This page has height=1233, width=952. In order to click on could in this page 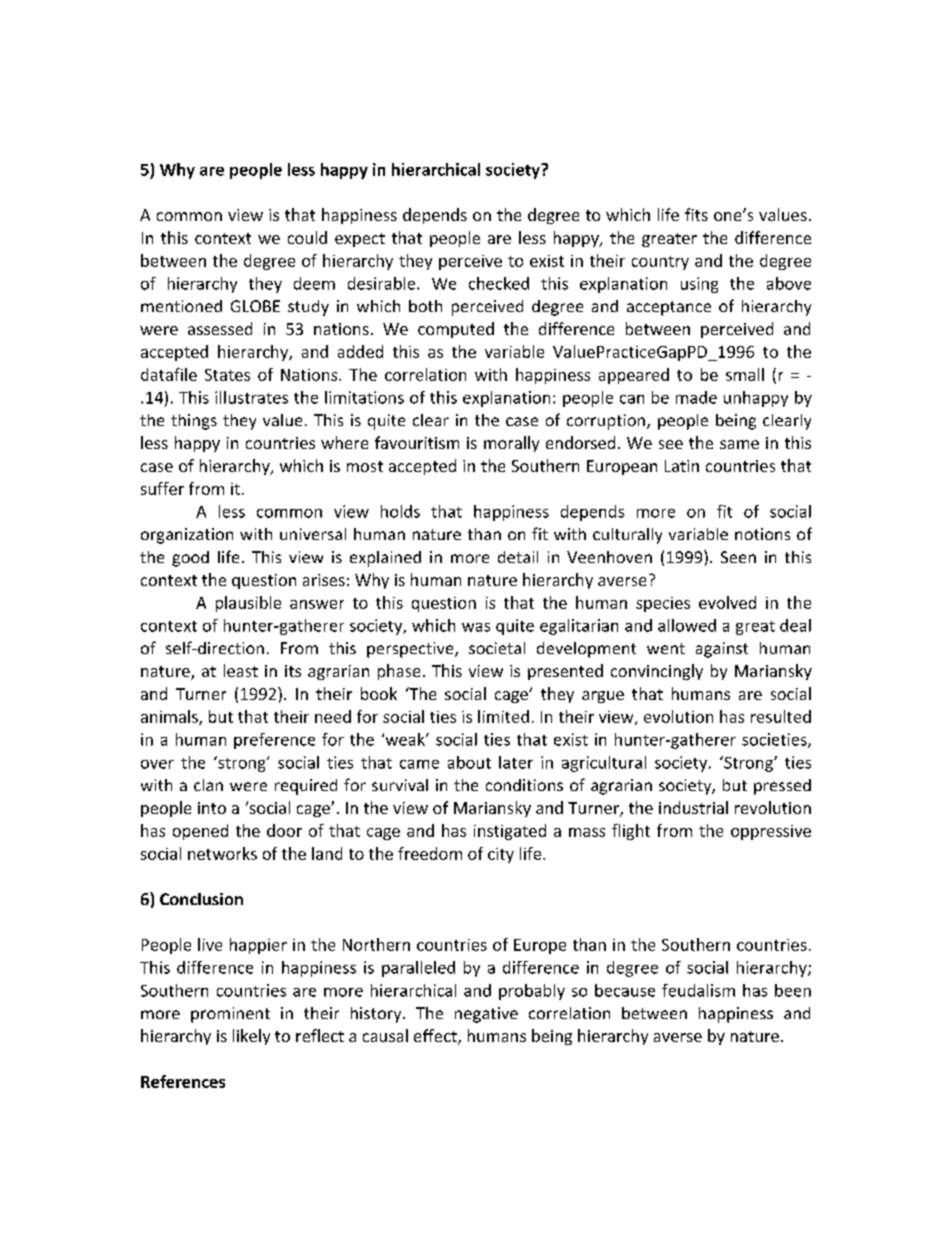, I will do `click(307, 237)`.
